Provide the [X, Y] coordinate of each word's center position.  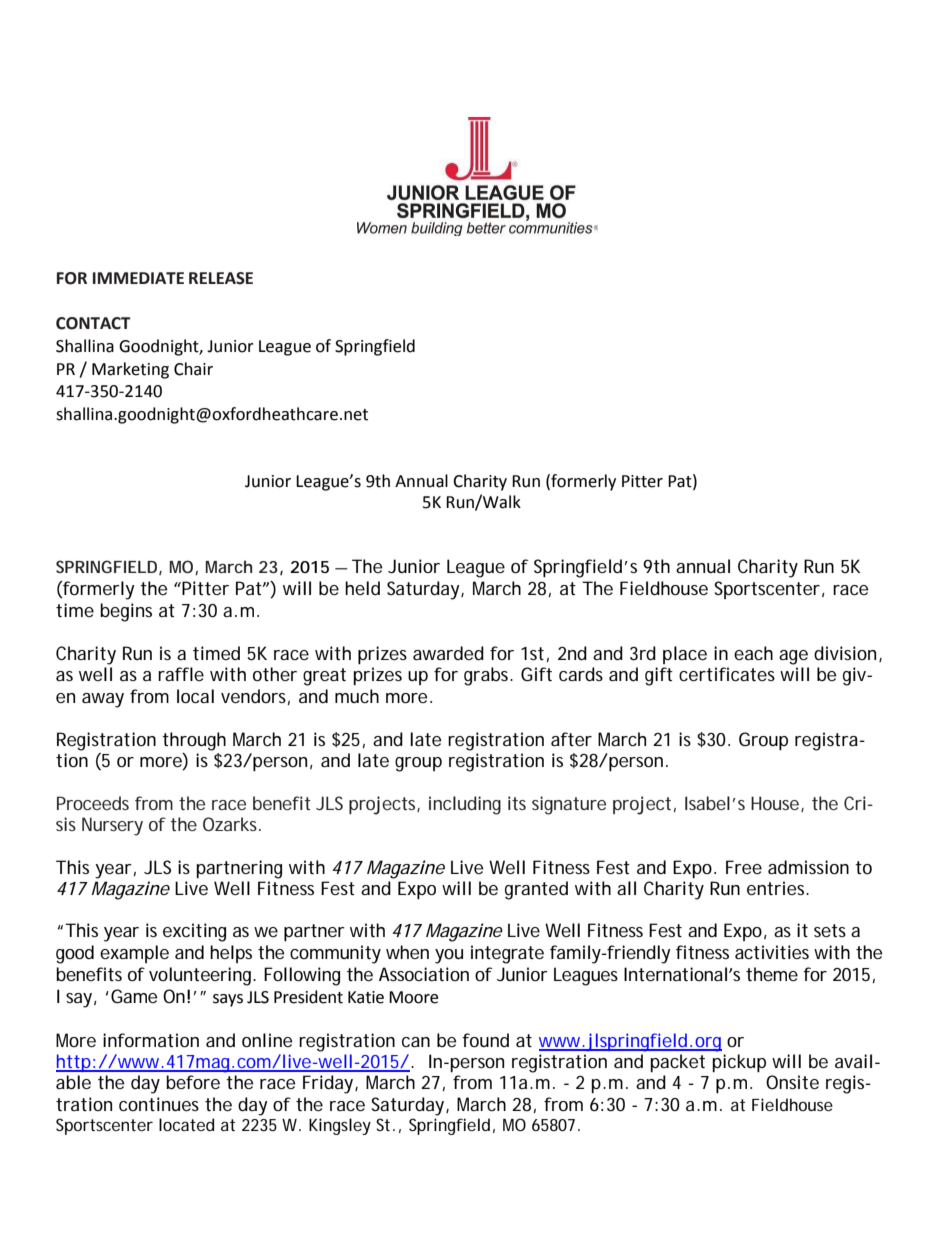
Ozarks [230, 824]
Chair [193, 369]
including [465, 805]
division [845, 653]
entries [775, 888]
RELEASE [221, 278]
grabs [486, 676]
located [186, 1124]
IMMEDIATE [138, 278]
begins [126, 612]
